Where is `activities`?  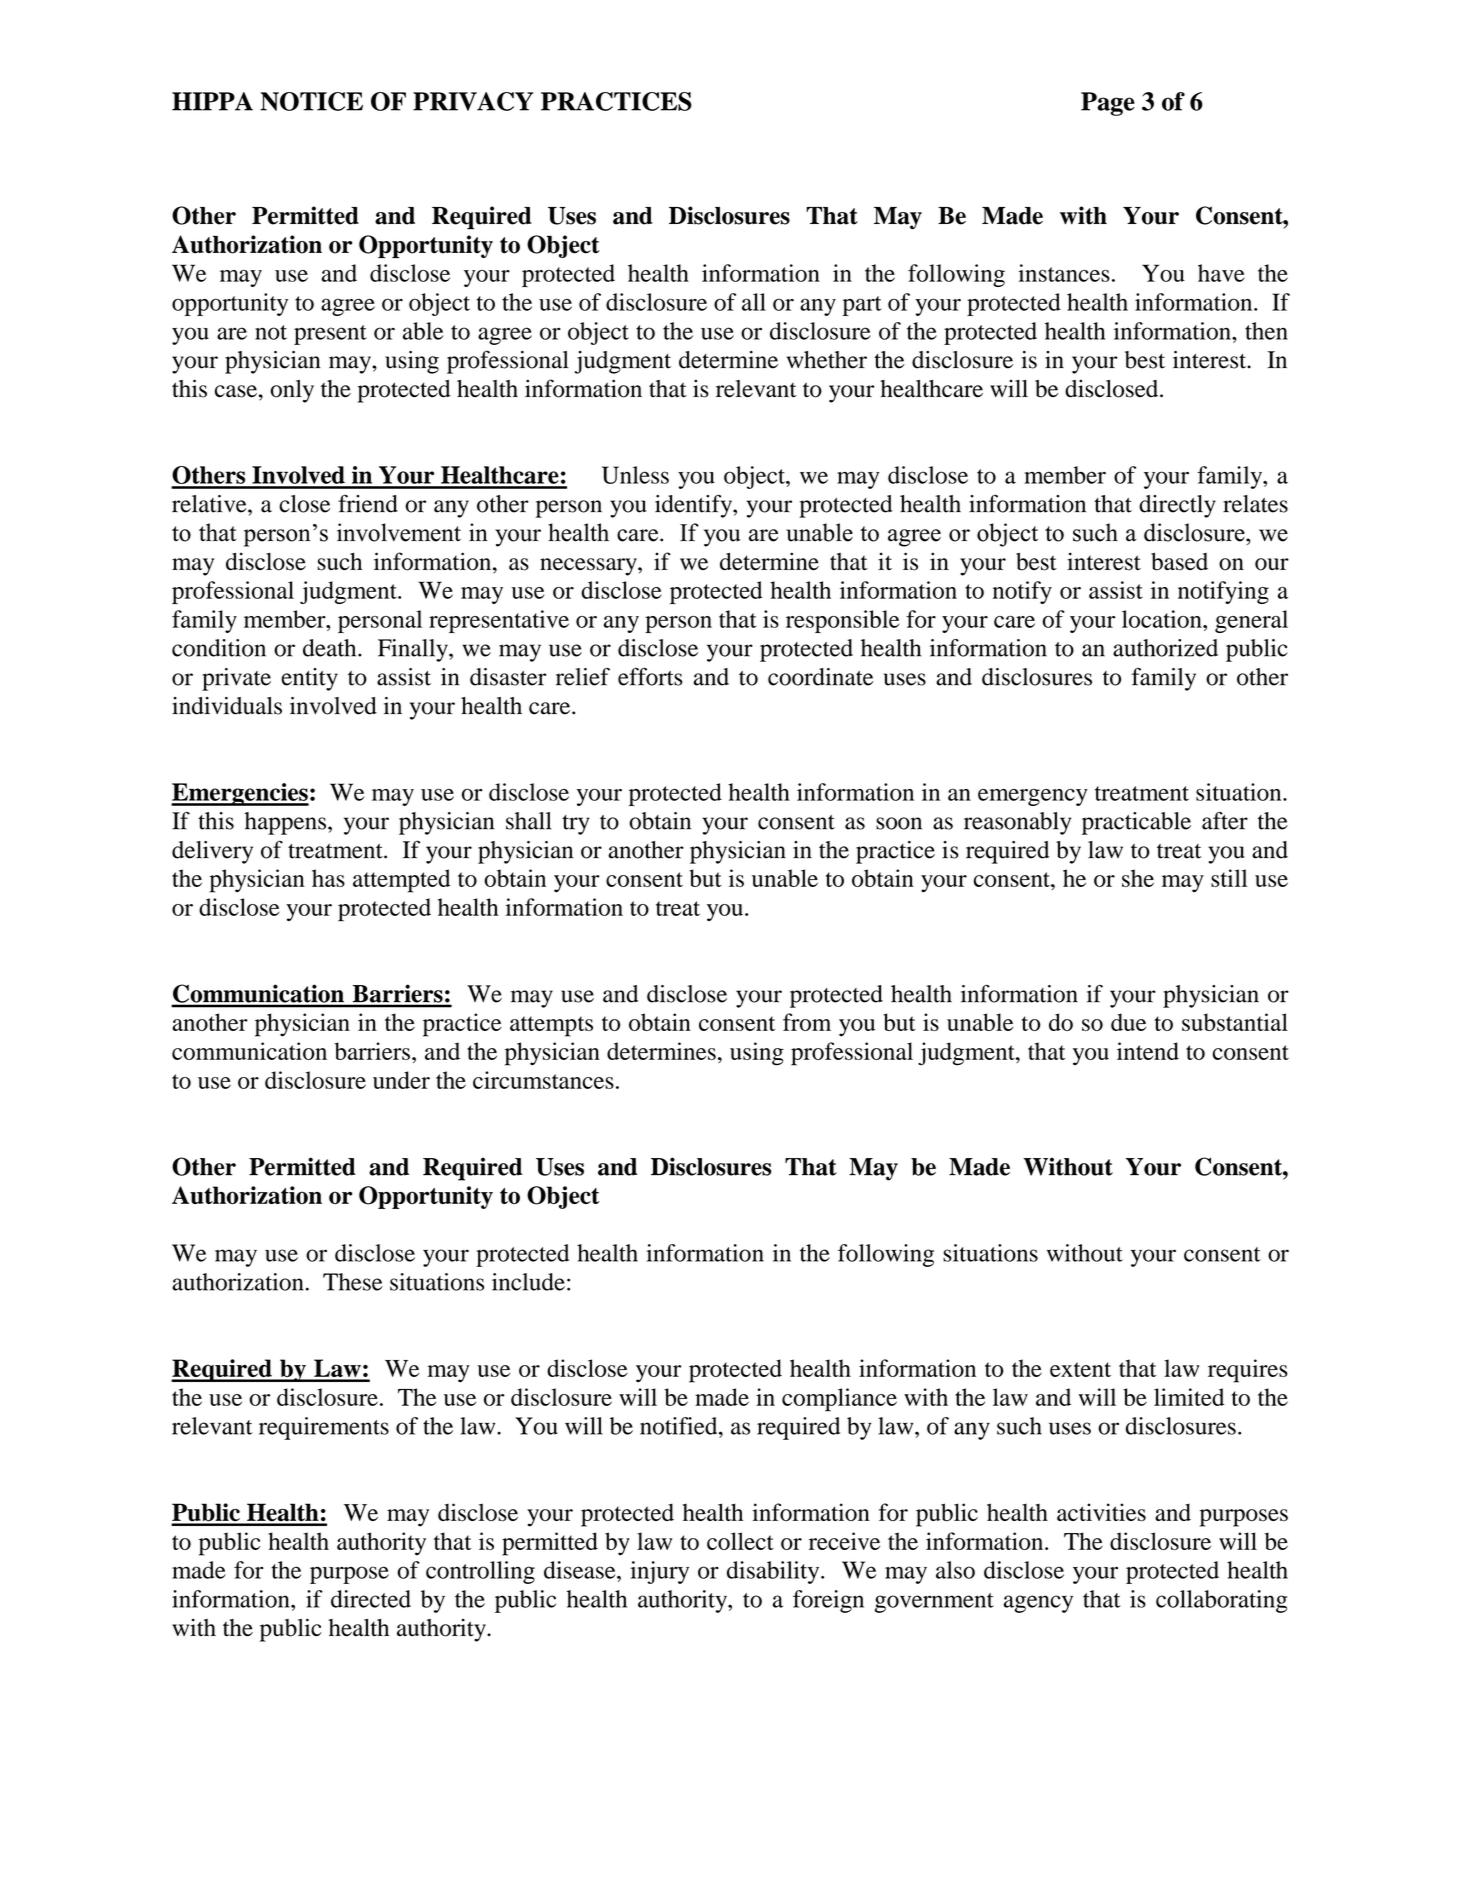
activities is located at coordinates (1101, 1512).
